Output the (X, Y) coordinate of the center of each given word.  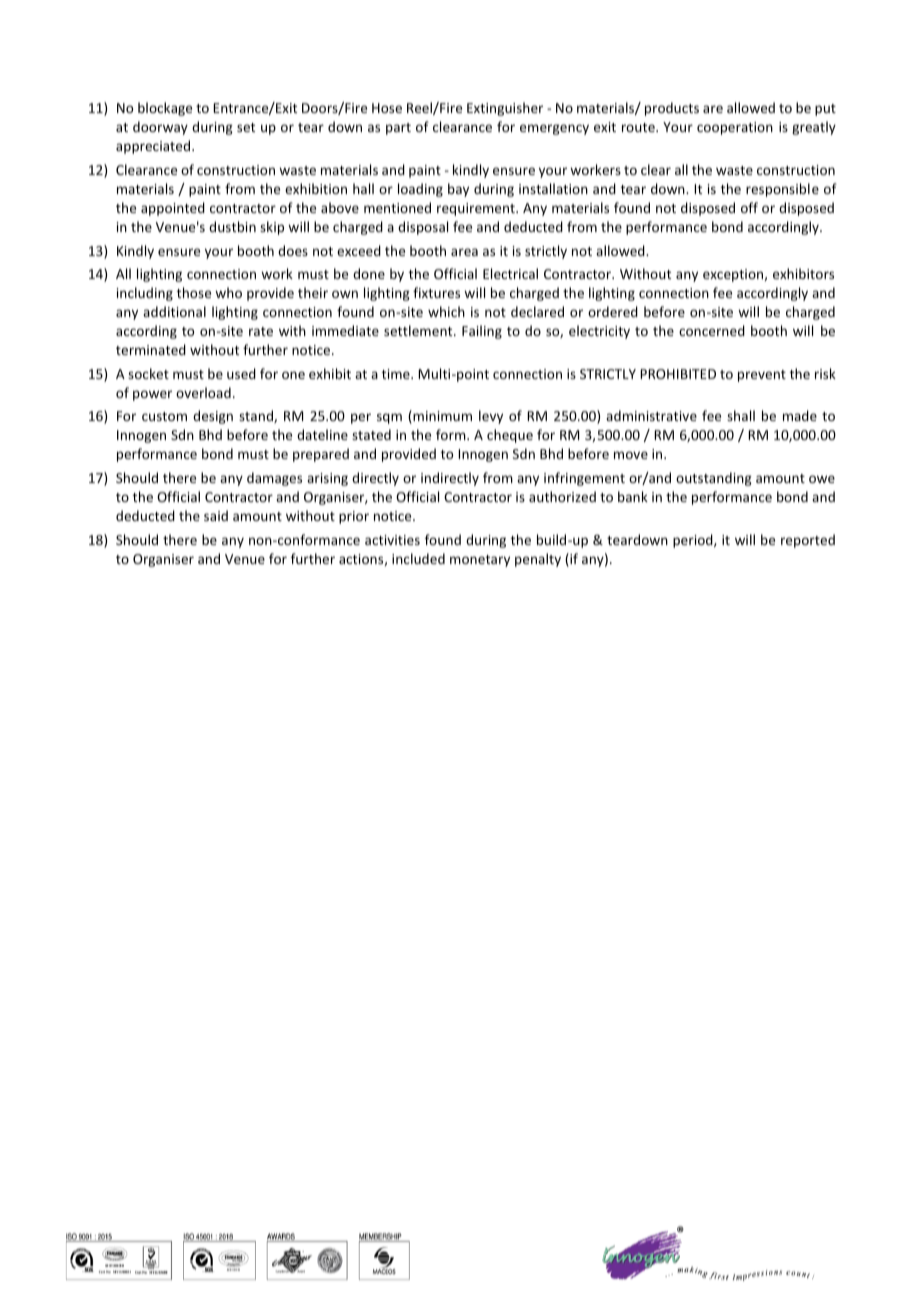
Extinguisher (505, 109)
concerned (712, 330)
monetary (480, 561)
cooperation (735, 128)
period (694, 541)
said (216, 515)
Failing (482, 332)
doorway (160, 128)
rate (261, 331)
